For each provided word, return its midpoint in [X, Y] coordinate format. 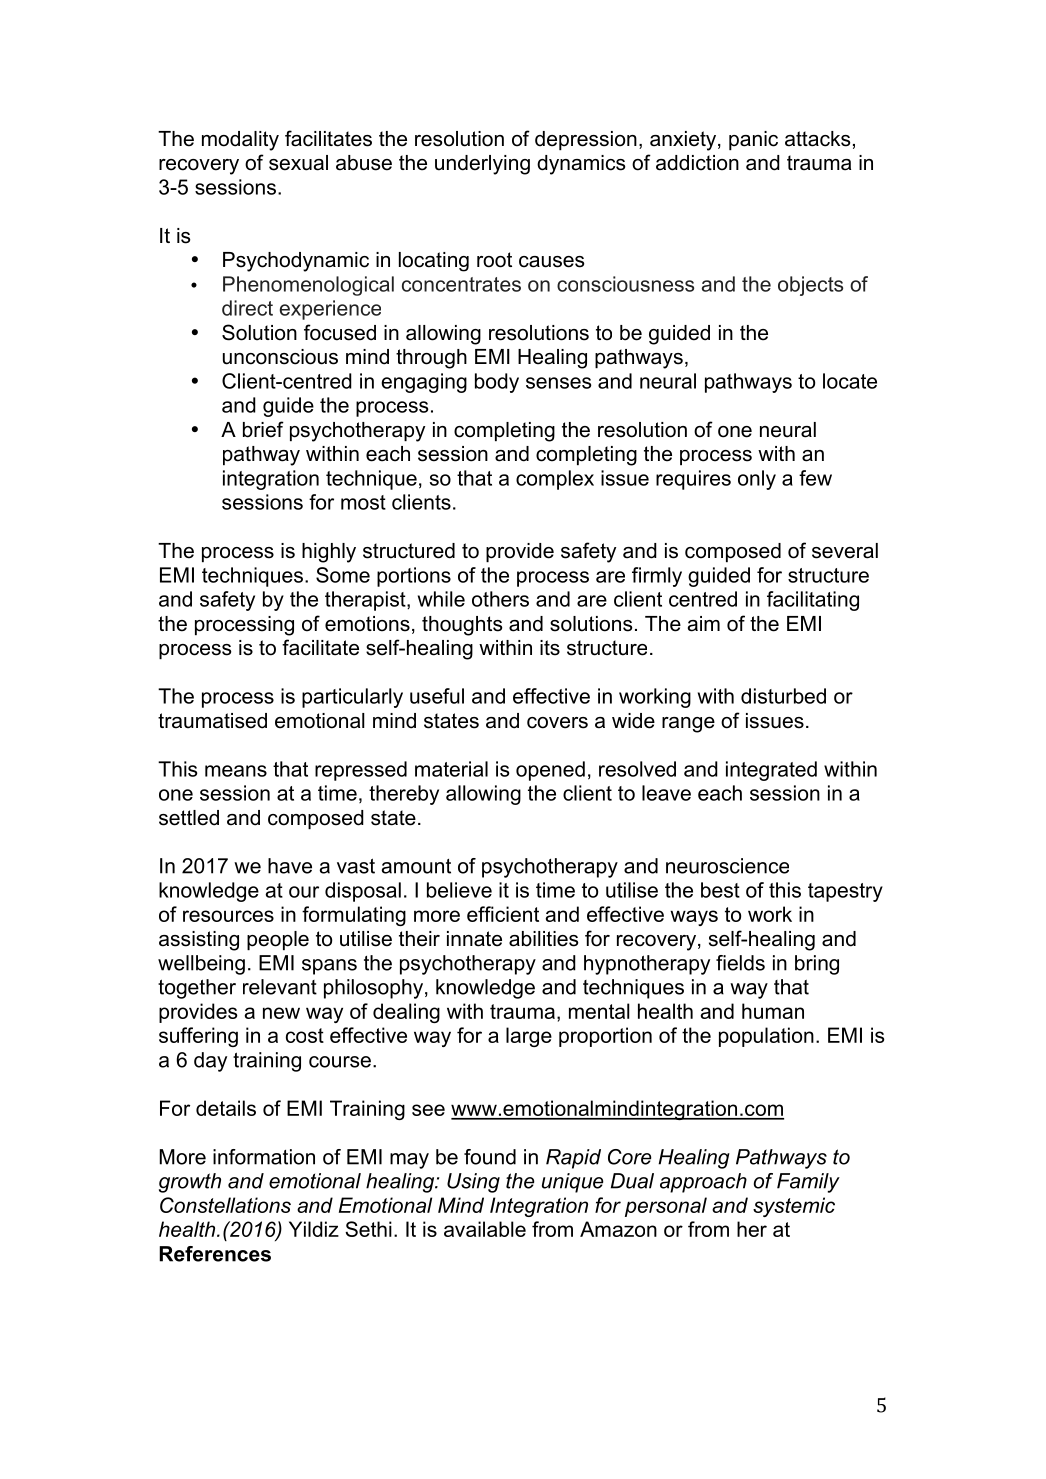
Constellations [225, 1205]
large [529, 1037]
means [236, 771]
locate [850, 381]
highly [329, 553]
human [773, 1011]
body [497, 383]
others [500, 599]
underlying [482, 165]
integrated [771, 771]
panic [753, 140]
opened [550, 771]
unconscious [280, 357]
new [281, 1013]
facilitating [813, 601]
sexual [298, 163]
